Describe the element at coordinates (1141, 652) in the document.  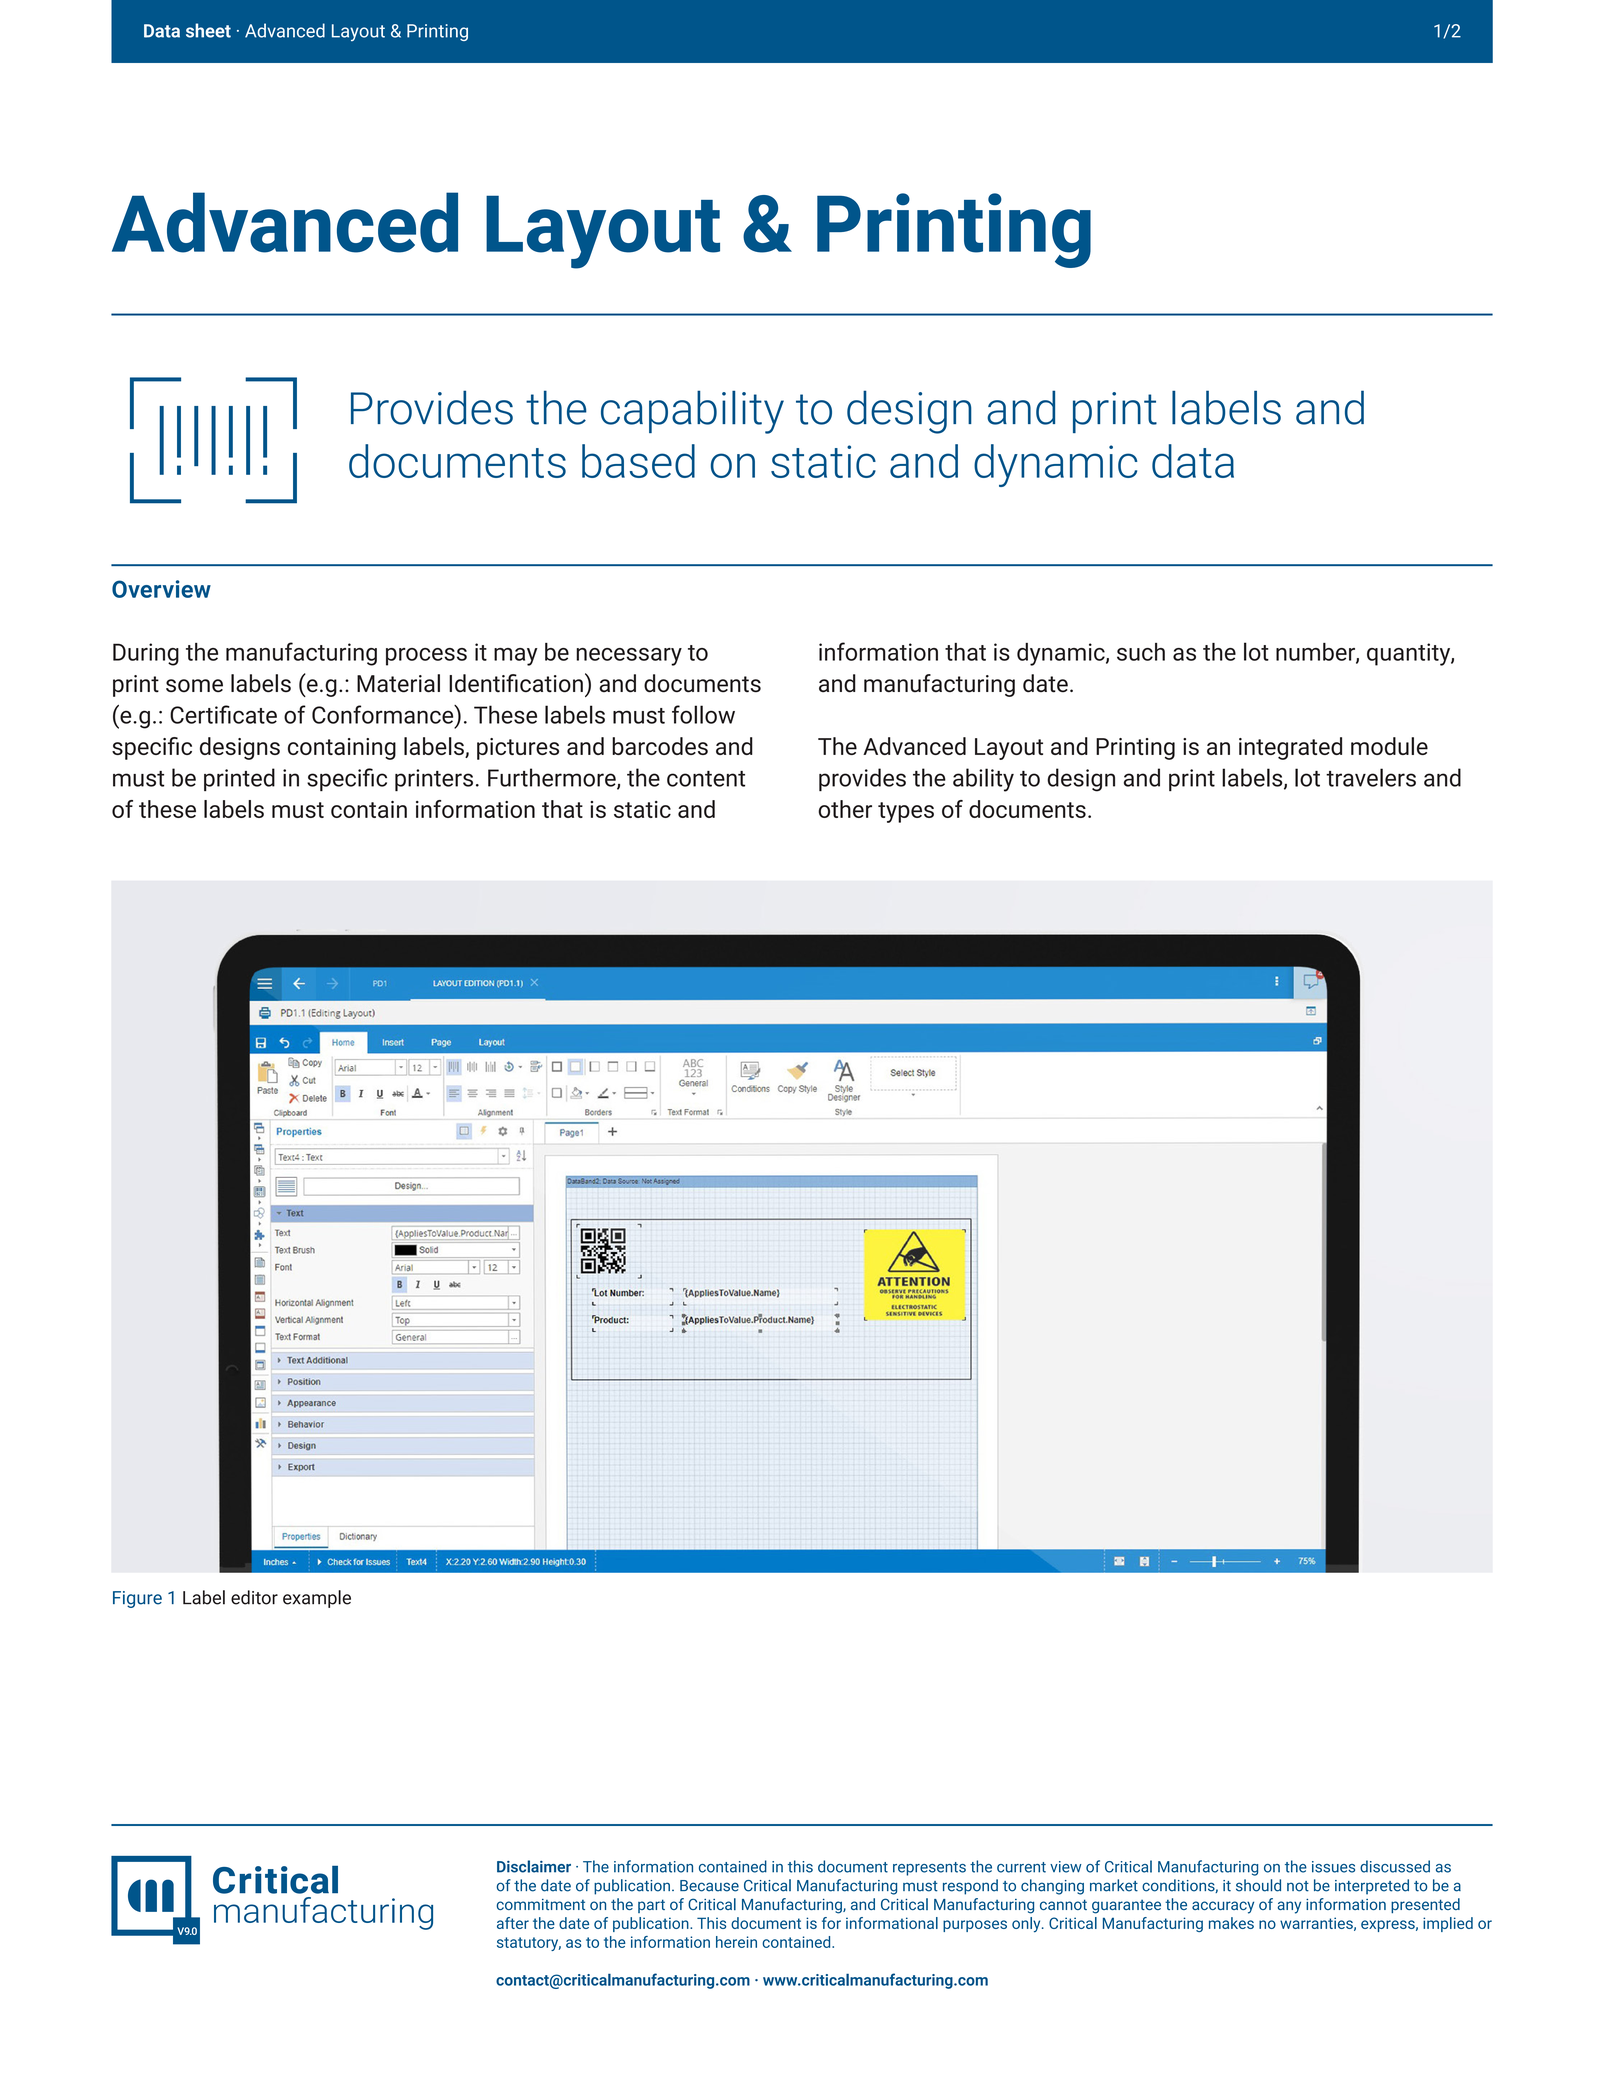
I see `such` at that location.
